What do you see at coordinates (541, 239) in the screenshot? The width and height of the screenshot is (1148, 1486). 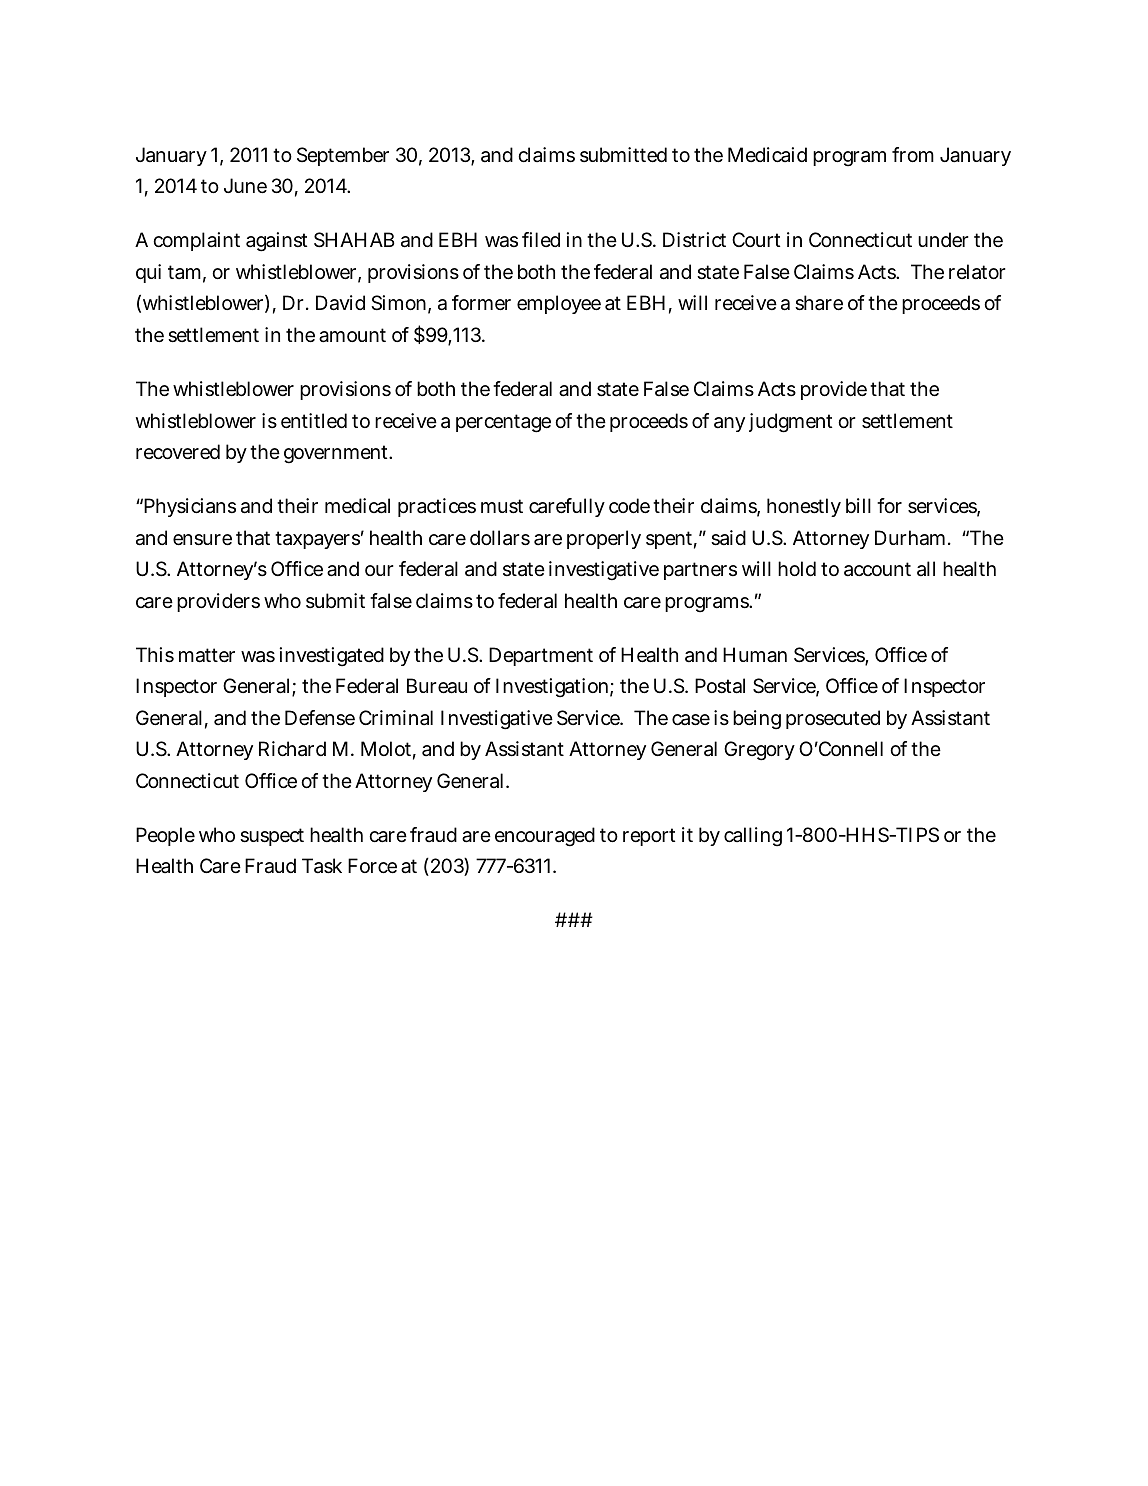 I see `filed` at bounding box center [541, 239].
